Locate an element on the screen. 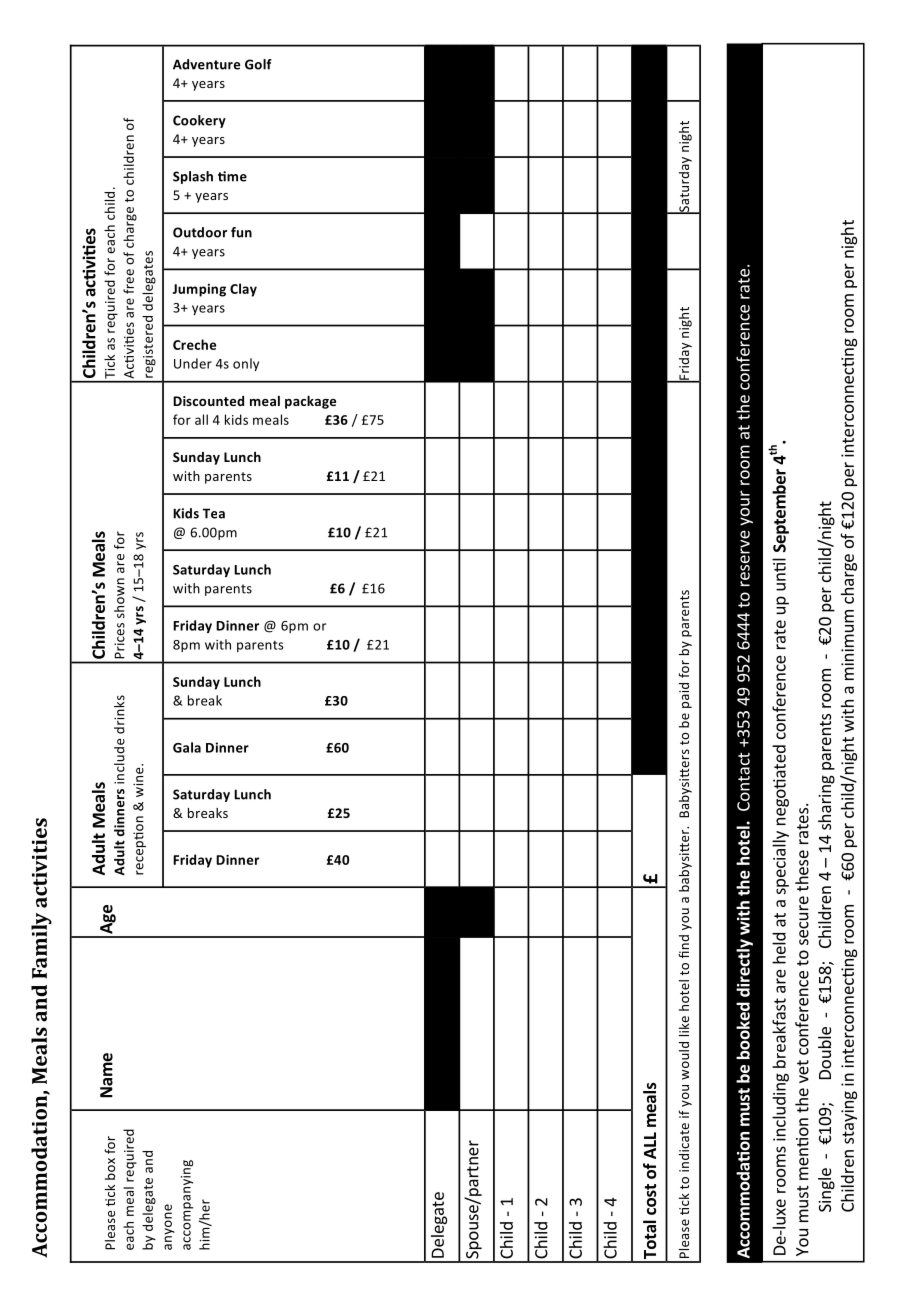 The image size is (924, 1308). Tea is located at coordinates (214, 513).
